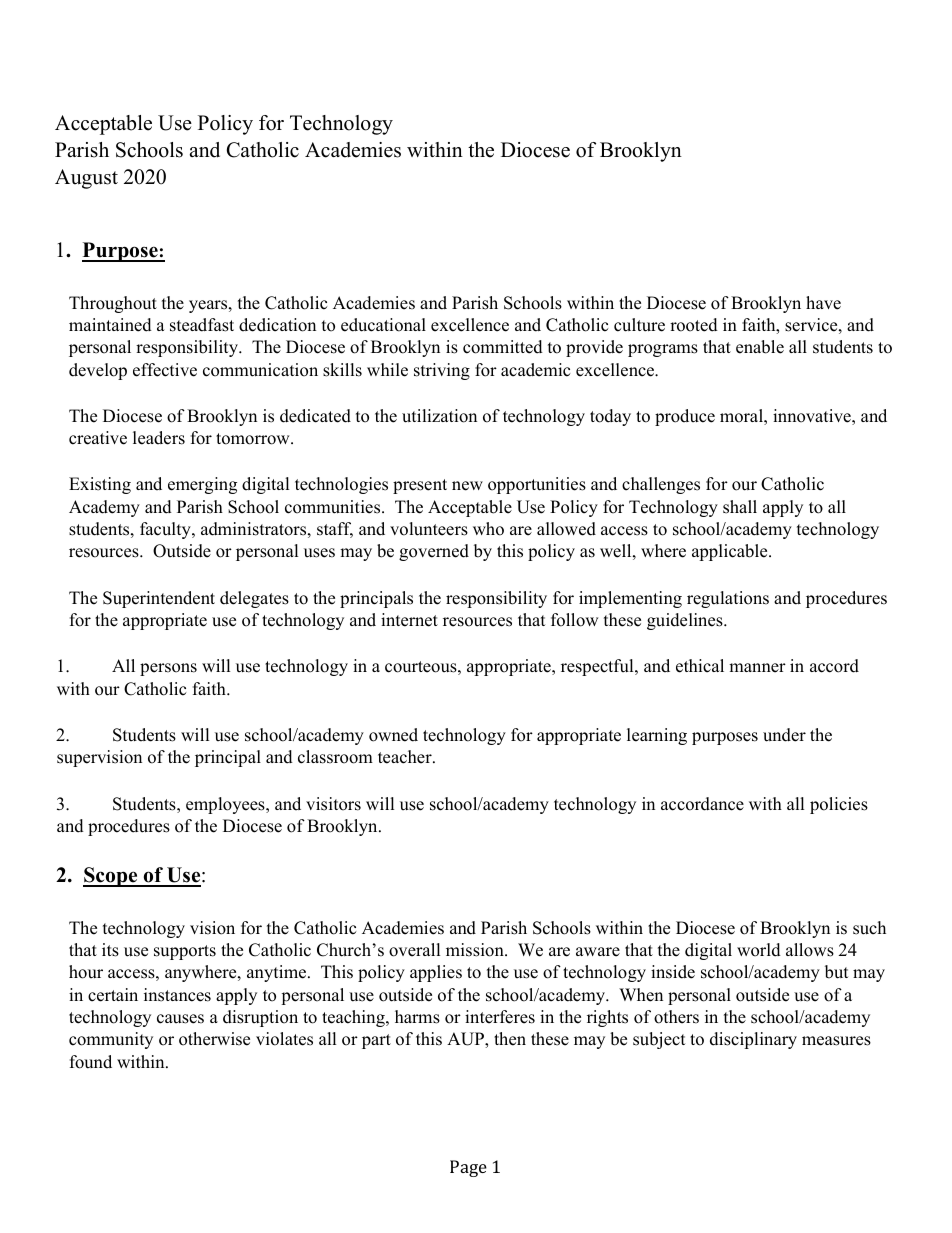 This page has height=1233, width=952. What do you see at coordinates (740, 507) in the page?
I see `shall` at bounding box center [740, 507].
